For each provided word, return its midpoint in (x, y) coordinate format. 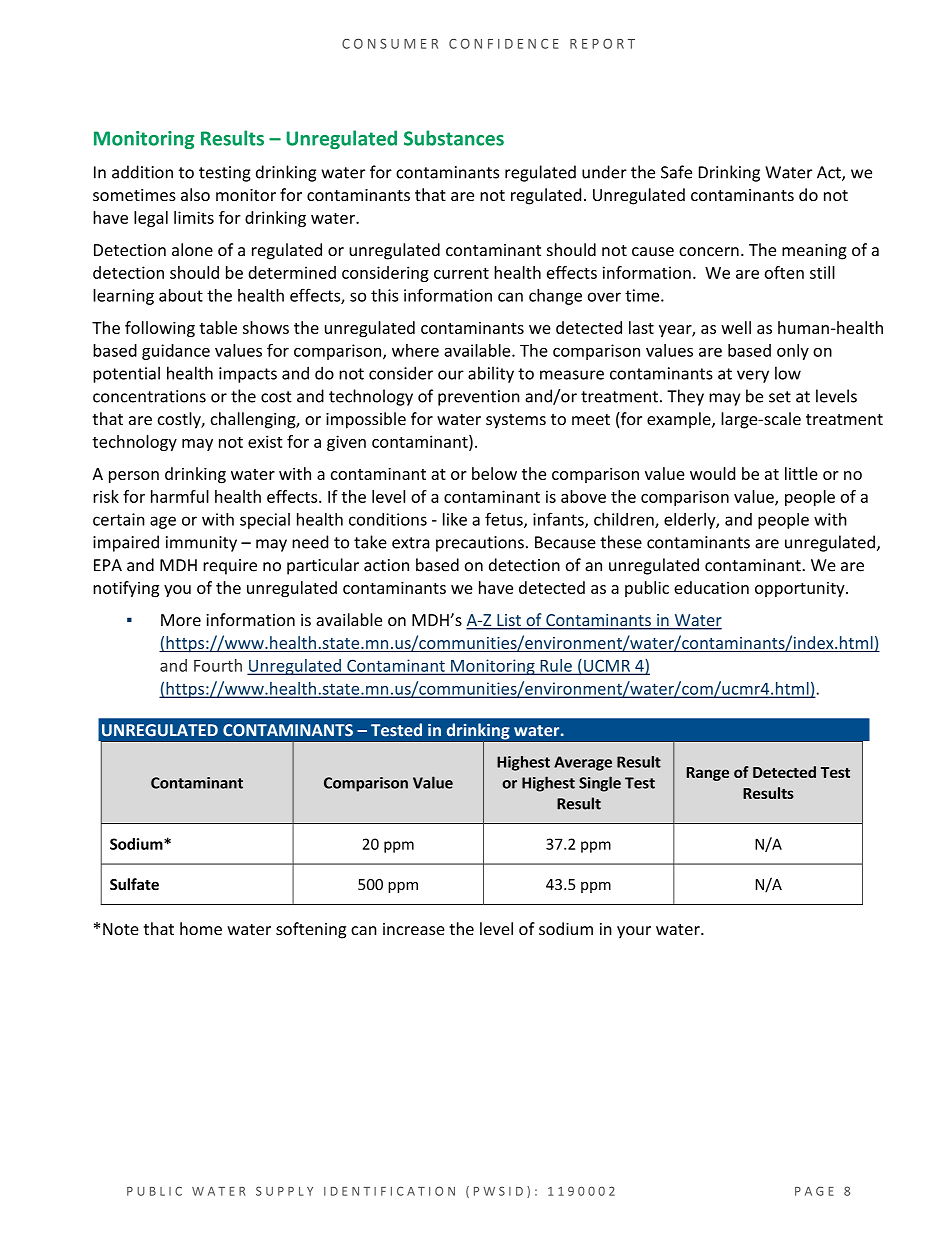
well (736, 327)
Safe (676, 172)
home (201, 928)
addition (142, 172)
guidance (176, 352)
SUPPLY (284, 1191)
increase (414, 929)
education (711, 587)
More (181, 620)
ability (491, 374)
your (634, 932)
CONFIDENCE (504, 43)
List (509, 621)
